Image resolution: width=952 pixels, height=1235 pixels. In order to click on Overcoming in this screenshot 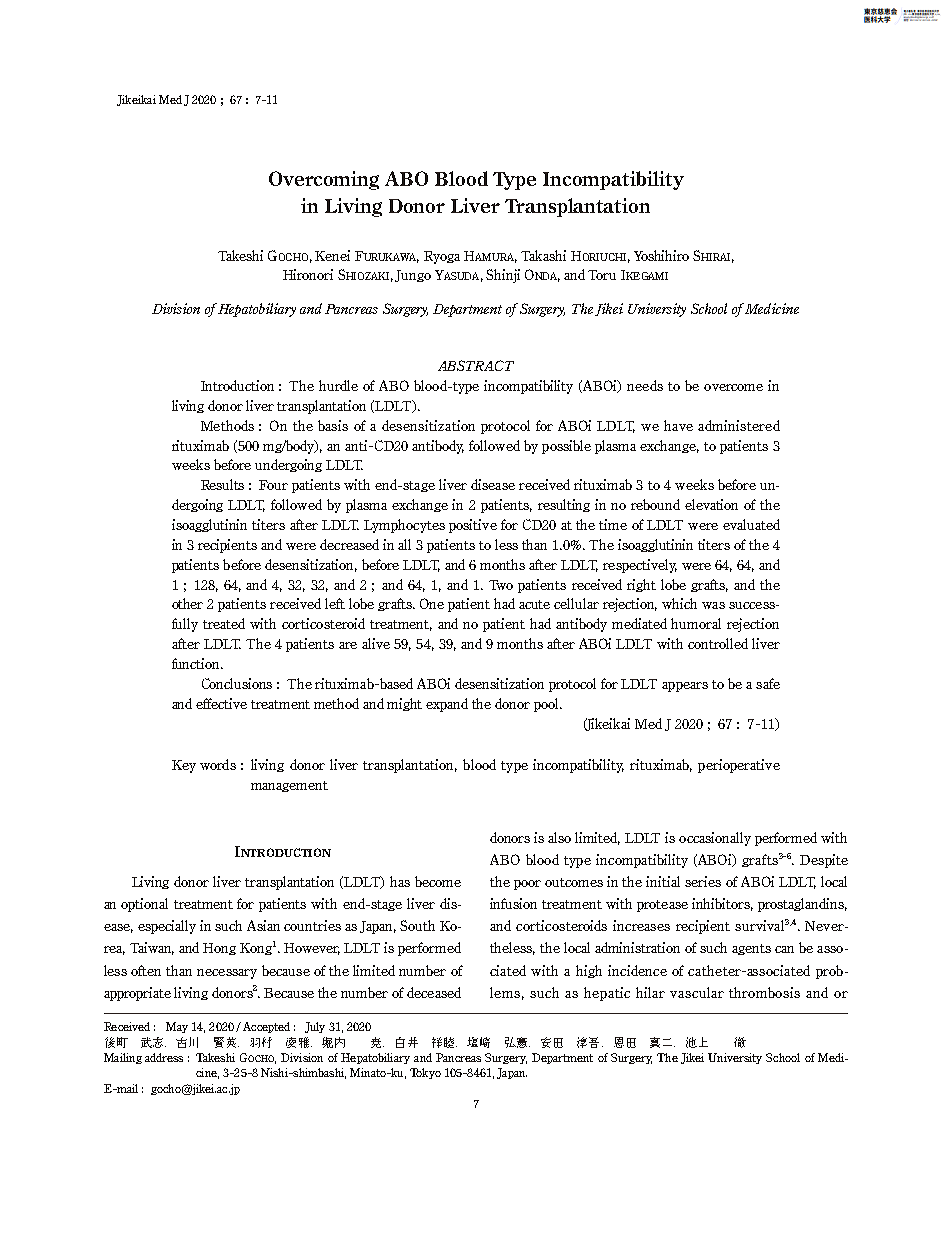, I will do `click(324, 180)`.
